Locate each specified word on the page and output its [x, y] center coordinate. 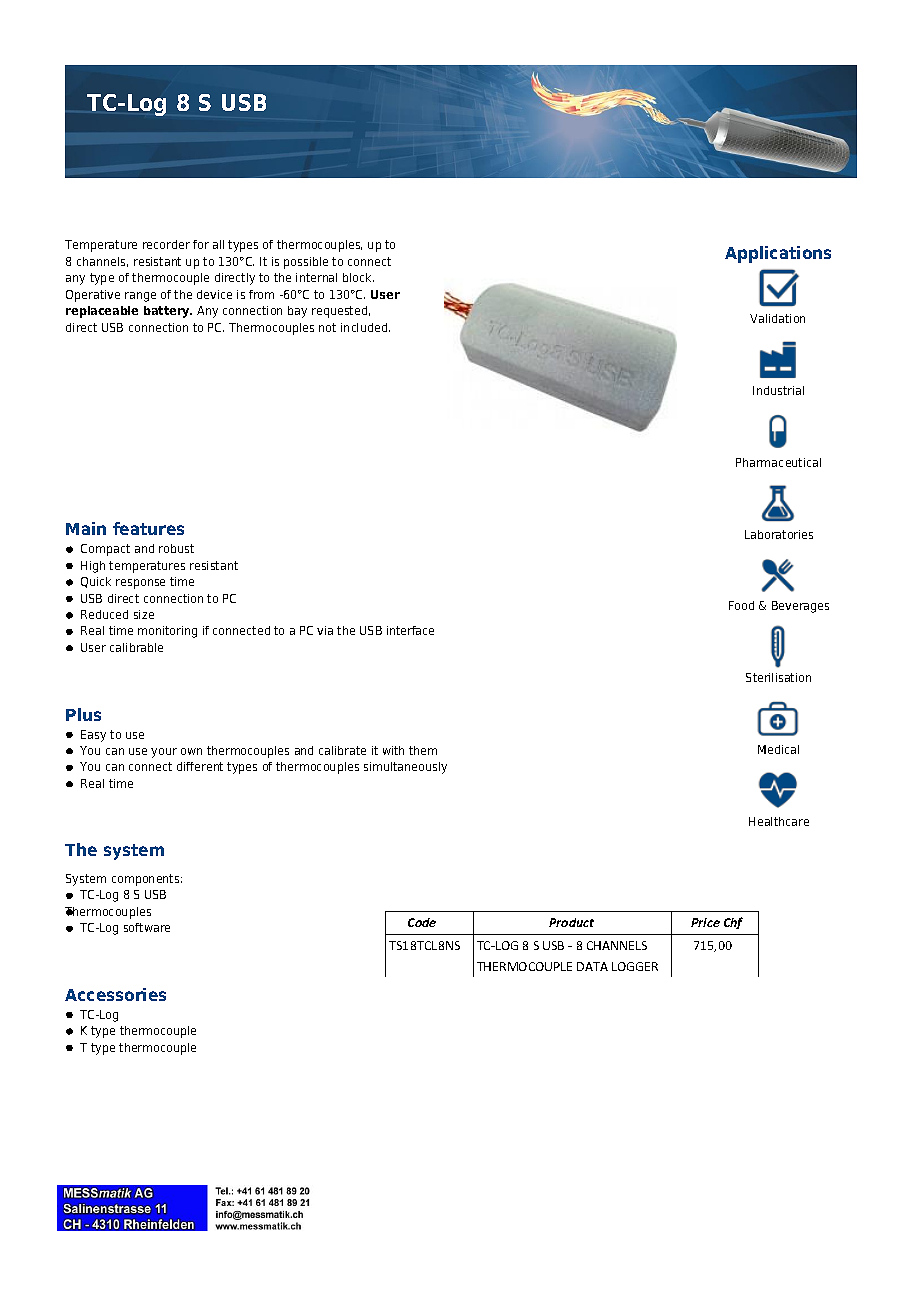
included [365, 327]
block [358, 277]
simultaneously [405, 768]
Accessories [115, 994]
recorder [166, 244]
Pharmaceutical [778, 462]
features [148, 528]
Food [741, 605]
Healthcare [779, 821]
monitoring [167, 632]
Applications [778, 254]
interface [410, 630]
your [164, 753]
